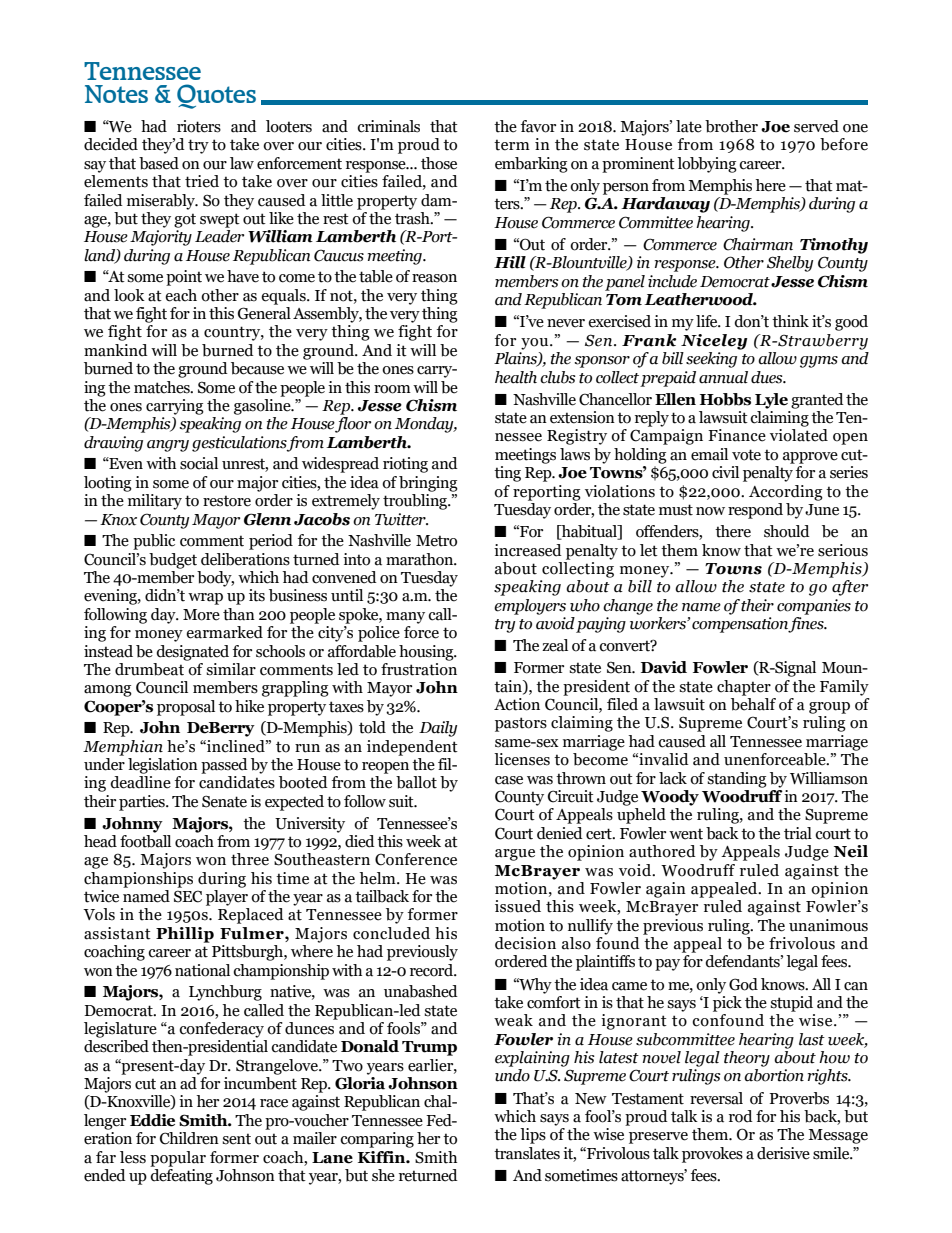 Image resolution: width=952 pixels, height=1233 pixels. Describe the element at coordinates (192, 653) in the screenshot. I see `designated` at that location.
